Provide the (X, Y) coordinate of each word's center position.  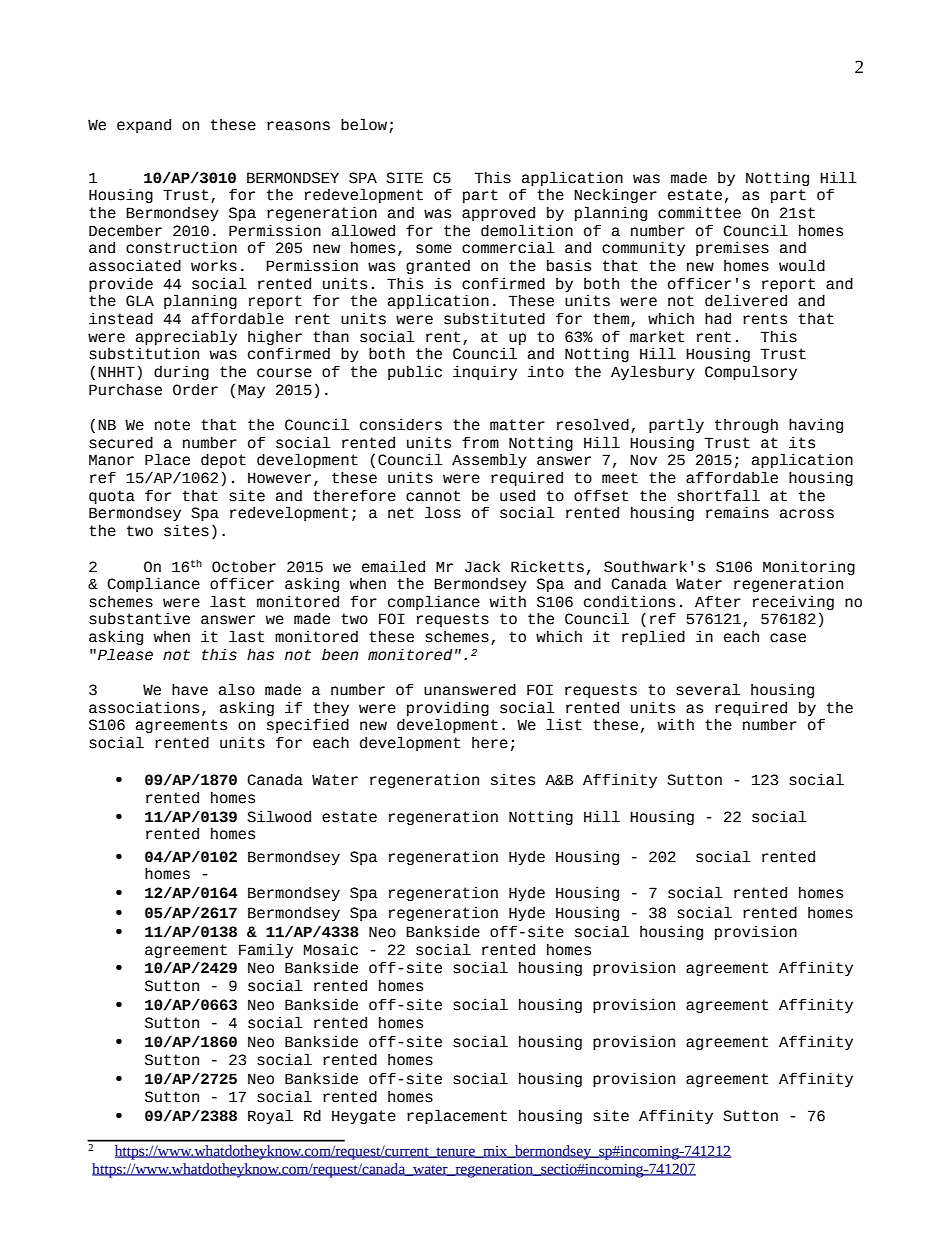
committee (699, 213)
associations (144, 708)
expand (144, 126)
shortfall (718, 495)
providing (448, 710)
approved (498, 214)
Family (266, 950)
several (708, 689)
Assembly (489, 460)
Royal (270, 1116)
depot (223, 461)
